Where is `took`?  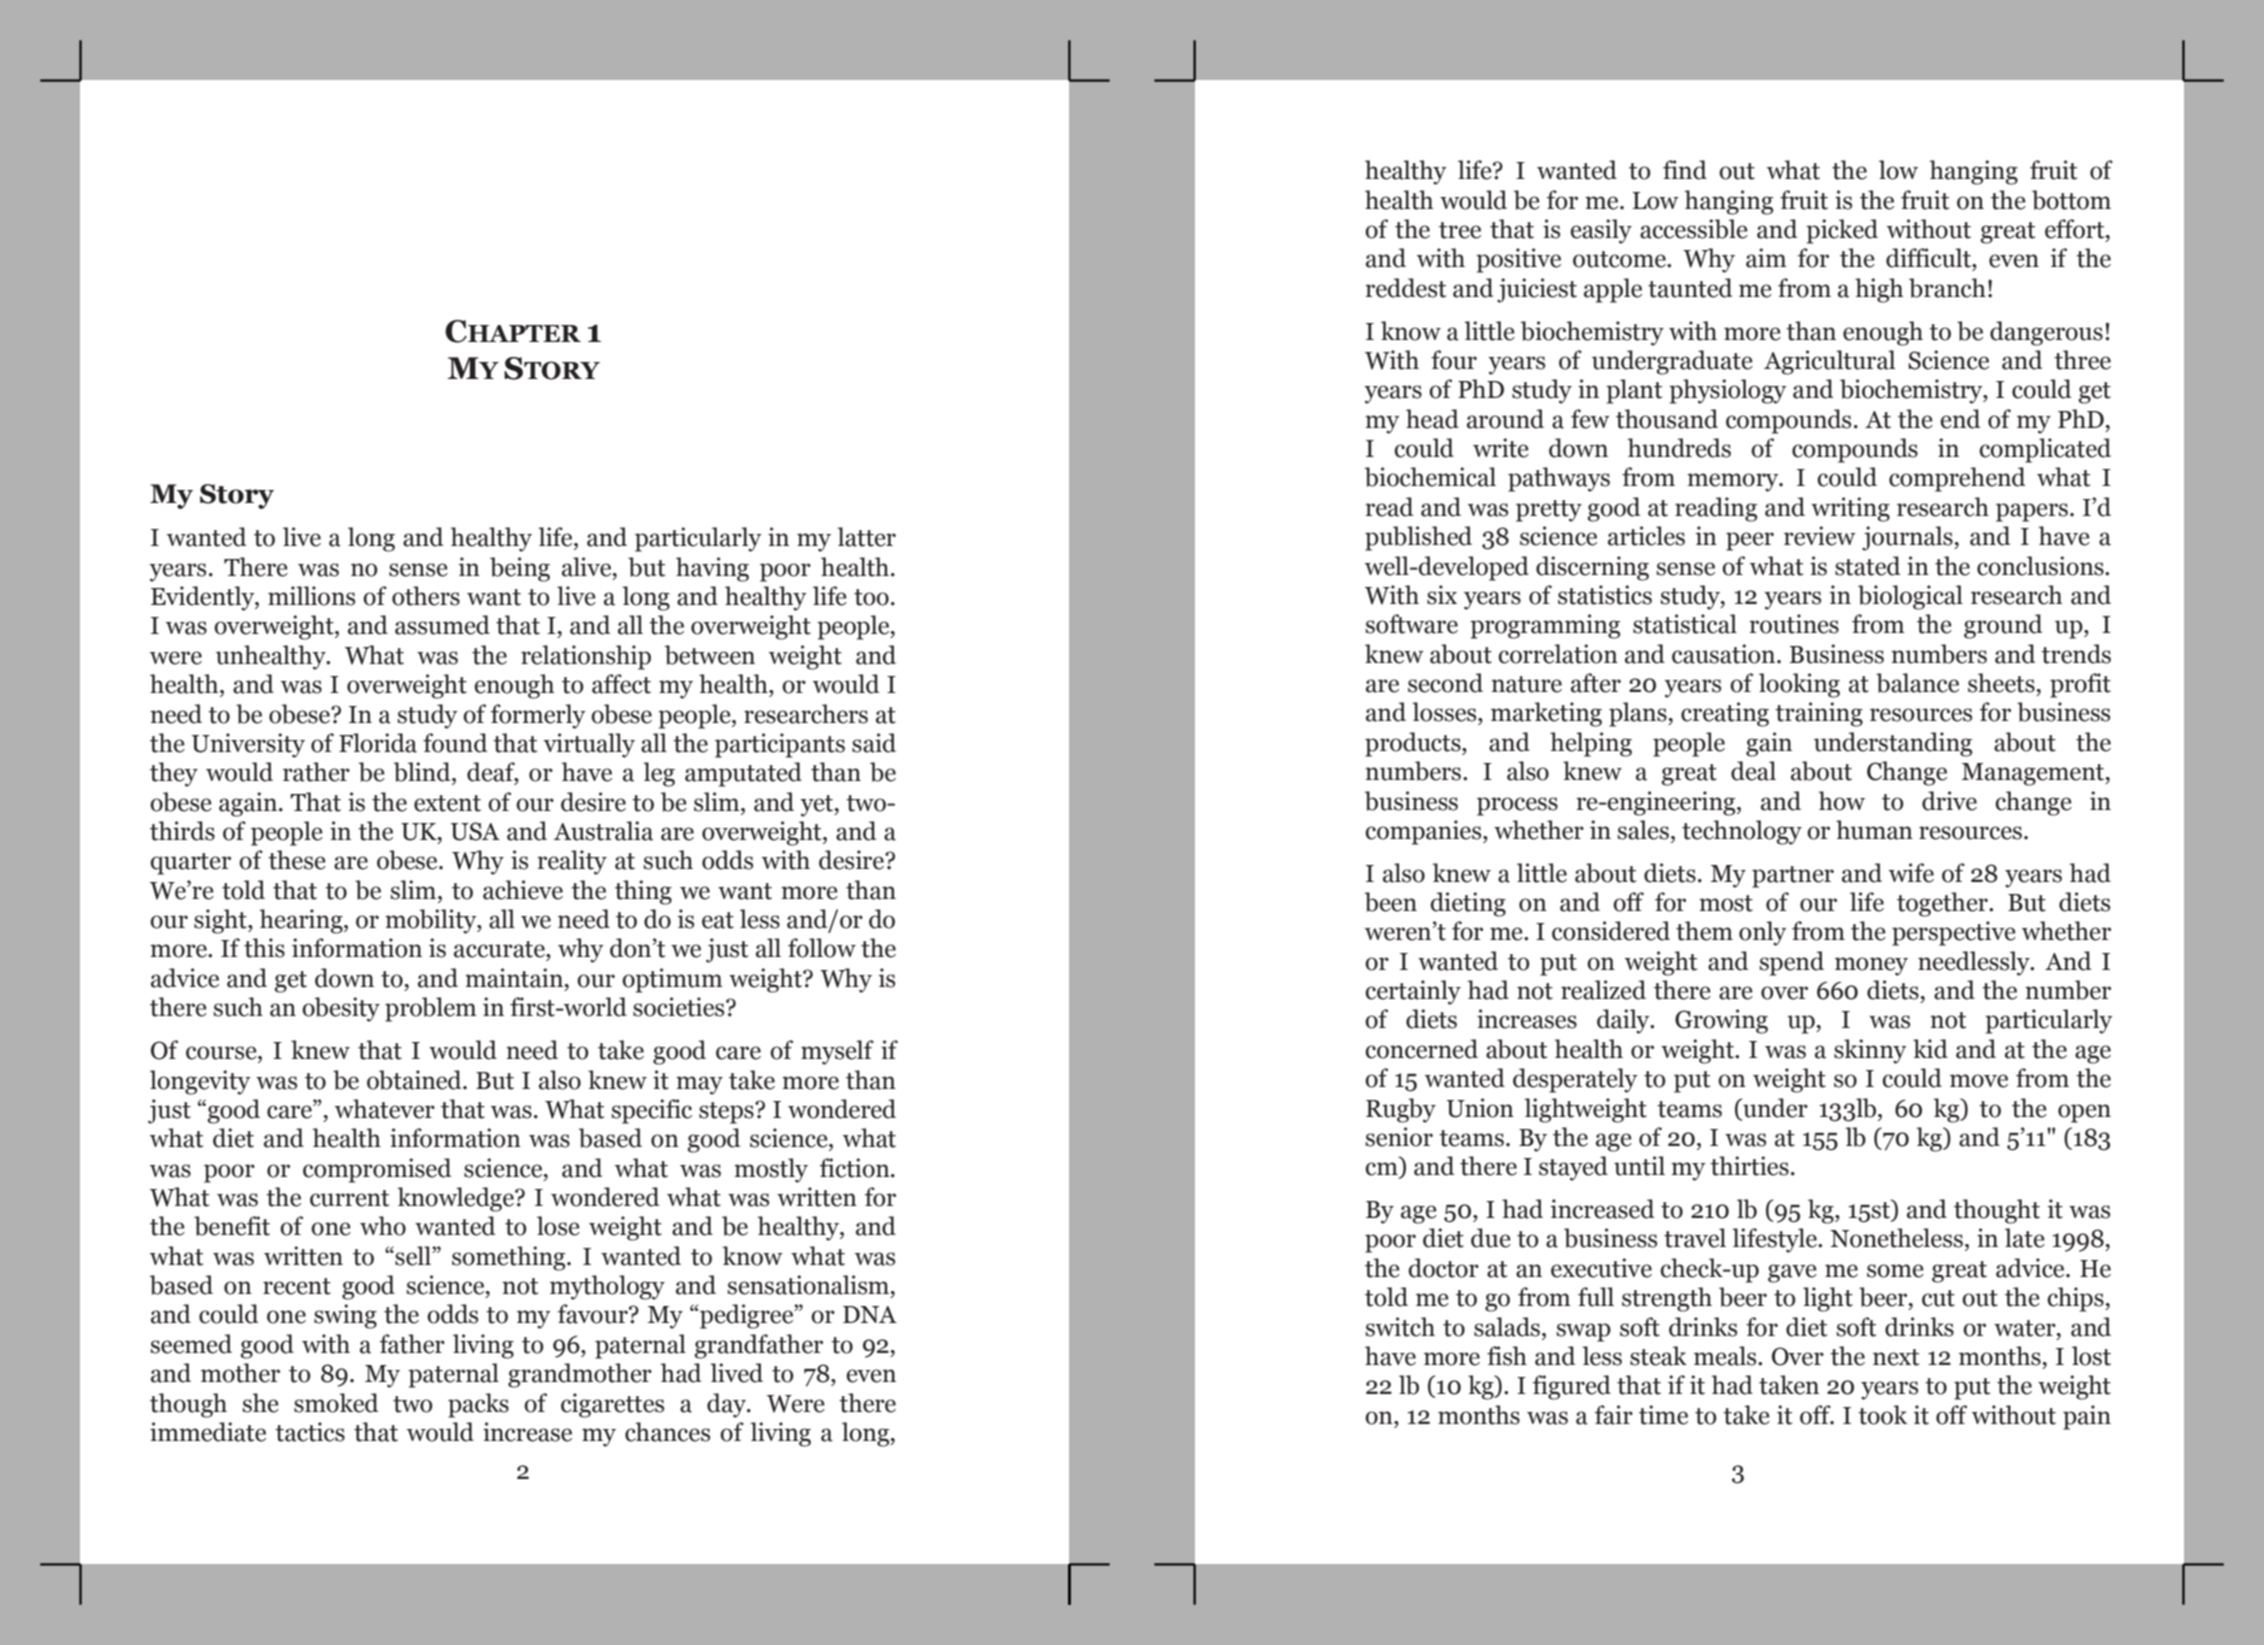
took is located at coordinates (1882, 1415).
